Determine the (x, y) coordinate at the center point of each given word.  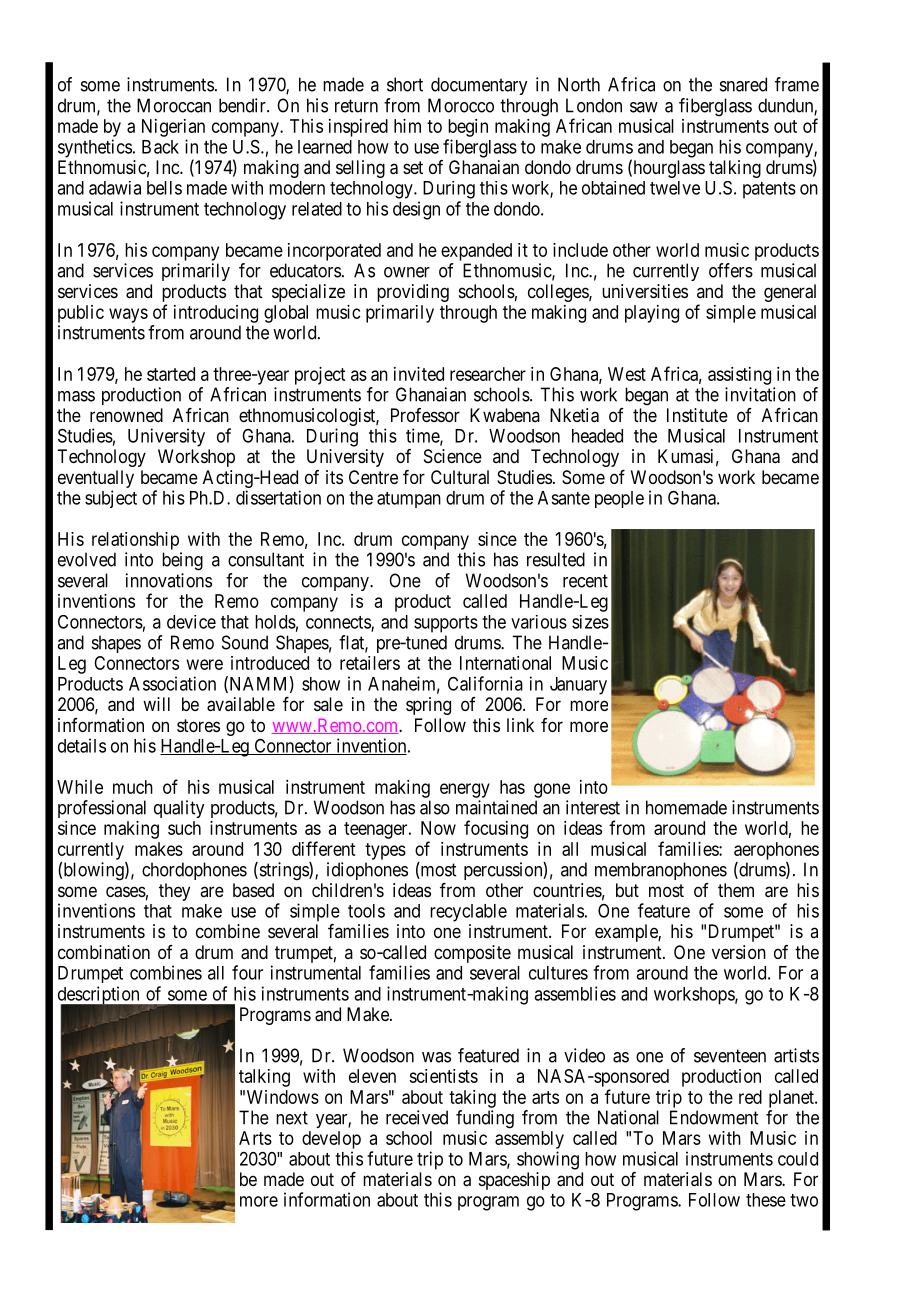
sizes (590, 622)
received (417, 1117)
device (191, 622)
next (292, 1118)
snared (743, 84)
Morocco (461, 105)
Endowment (714, 1117)
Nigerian (173, 128)
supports (446, 624)
